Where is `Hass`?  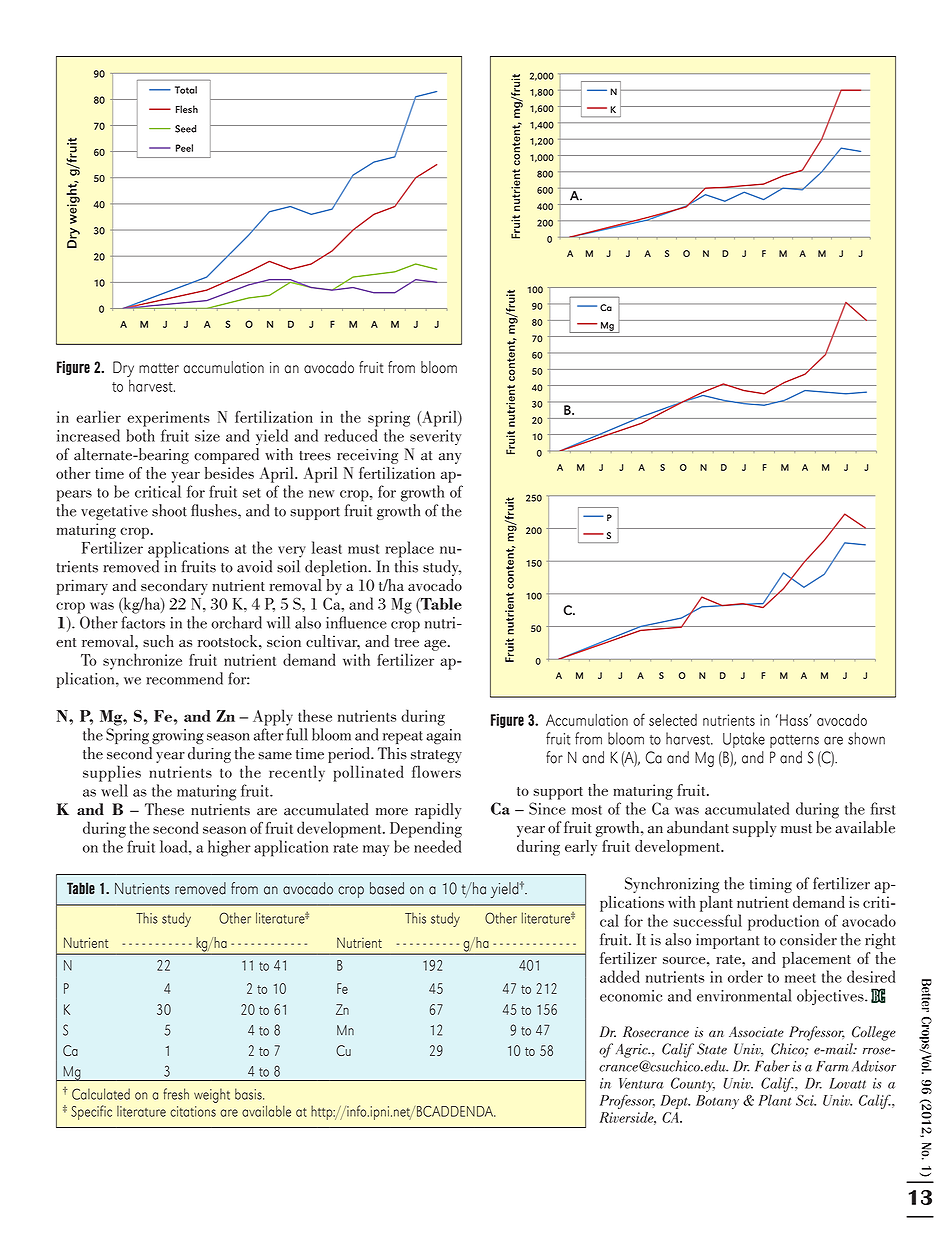
Hass is located at coordinates (795, 720).
